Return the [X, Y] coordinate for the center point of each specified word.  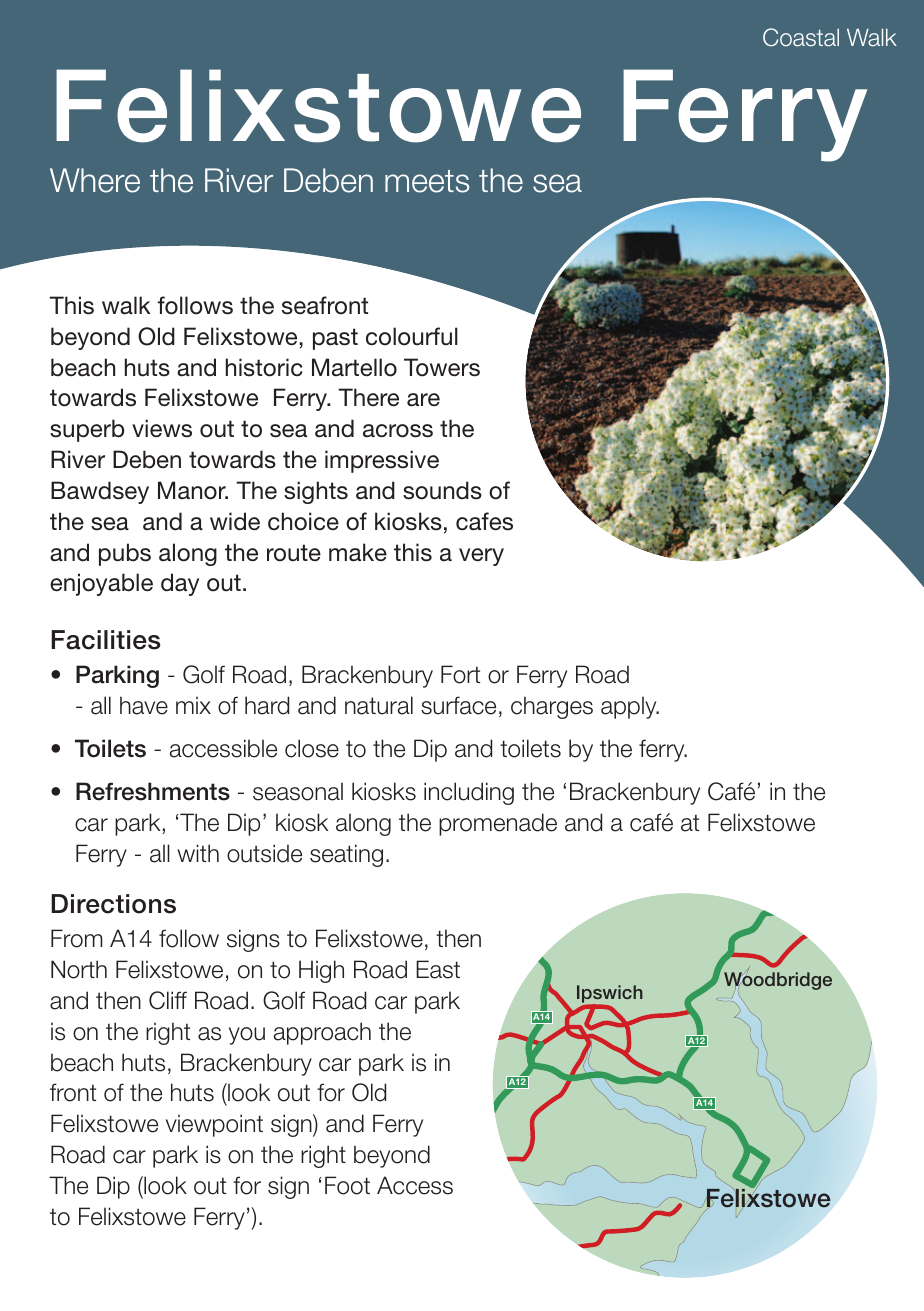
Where [95, 180]
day [180, 584]
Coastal [801, 37]
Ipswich [610, 995]
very [481, 557]
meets [427, 181]
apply [630, 707]
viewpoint [214, 1125]
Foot [347, 1185]
